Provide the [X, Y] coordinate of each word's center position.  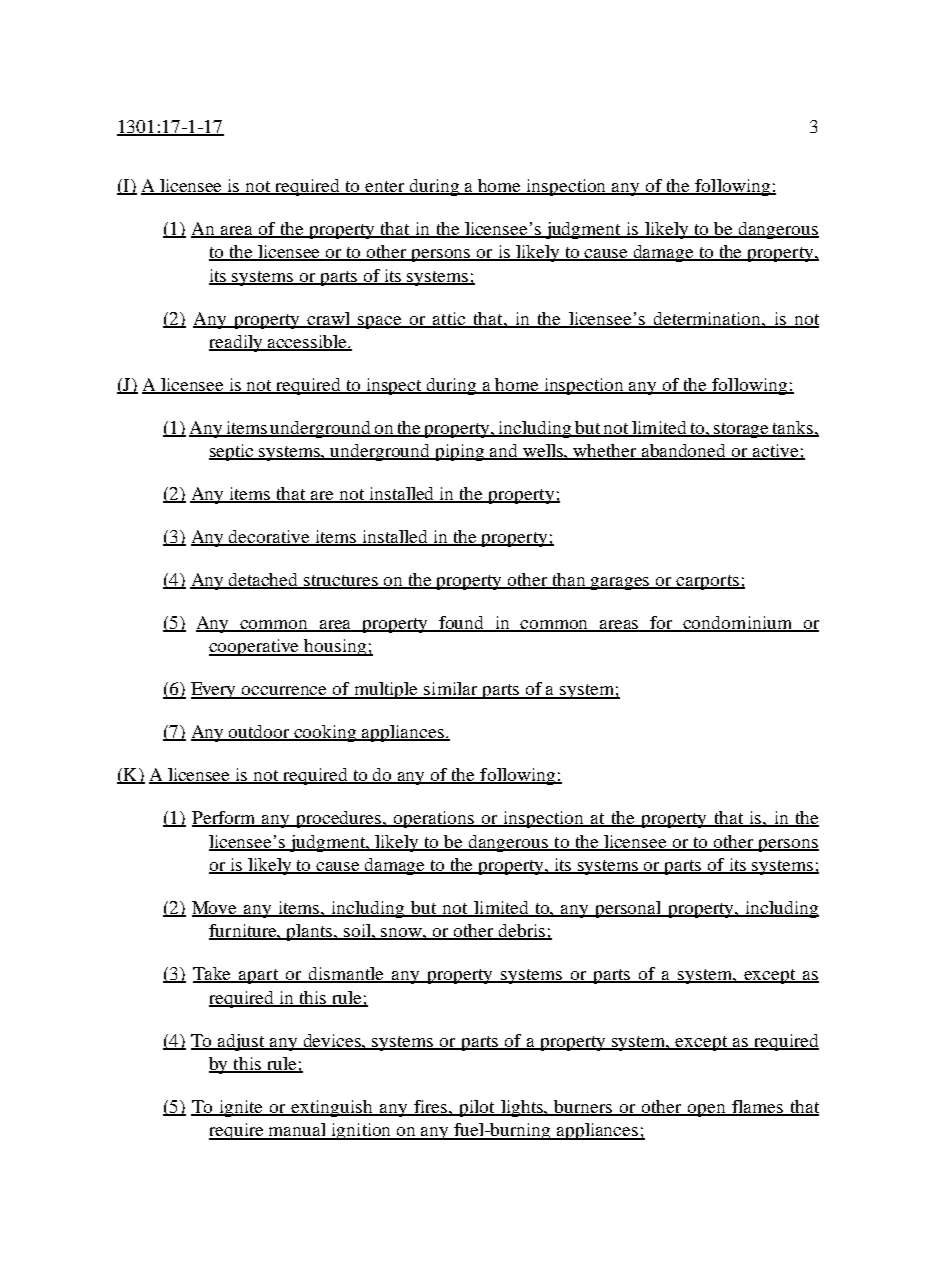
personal [628, 909]
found [462, 624]
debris [522, 932]
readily [237, 343]
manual [298, 1131]
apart [259, 976]
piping [460, 452]
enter [385, 188]
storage [742, 430]
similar [451, 690]
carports [708, 582]
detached [264, 581]
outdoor [259, 733]
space [380, 322]
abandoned [684, 452]
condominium [738, 624]
